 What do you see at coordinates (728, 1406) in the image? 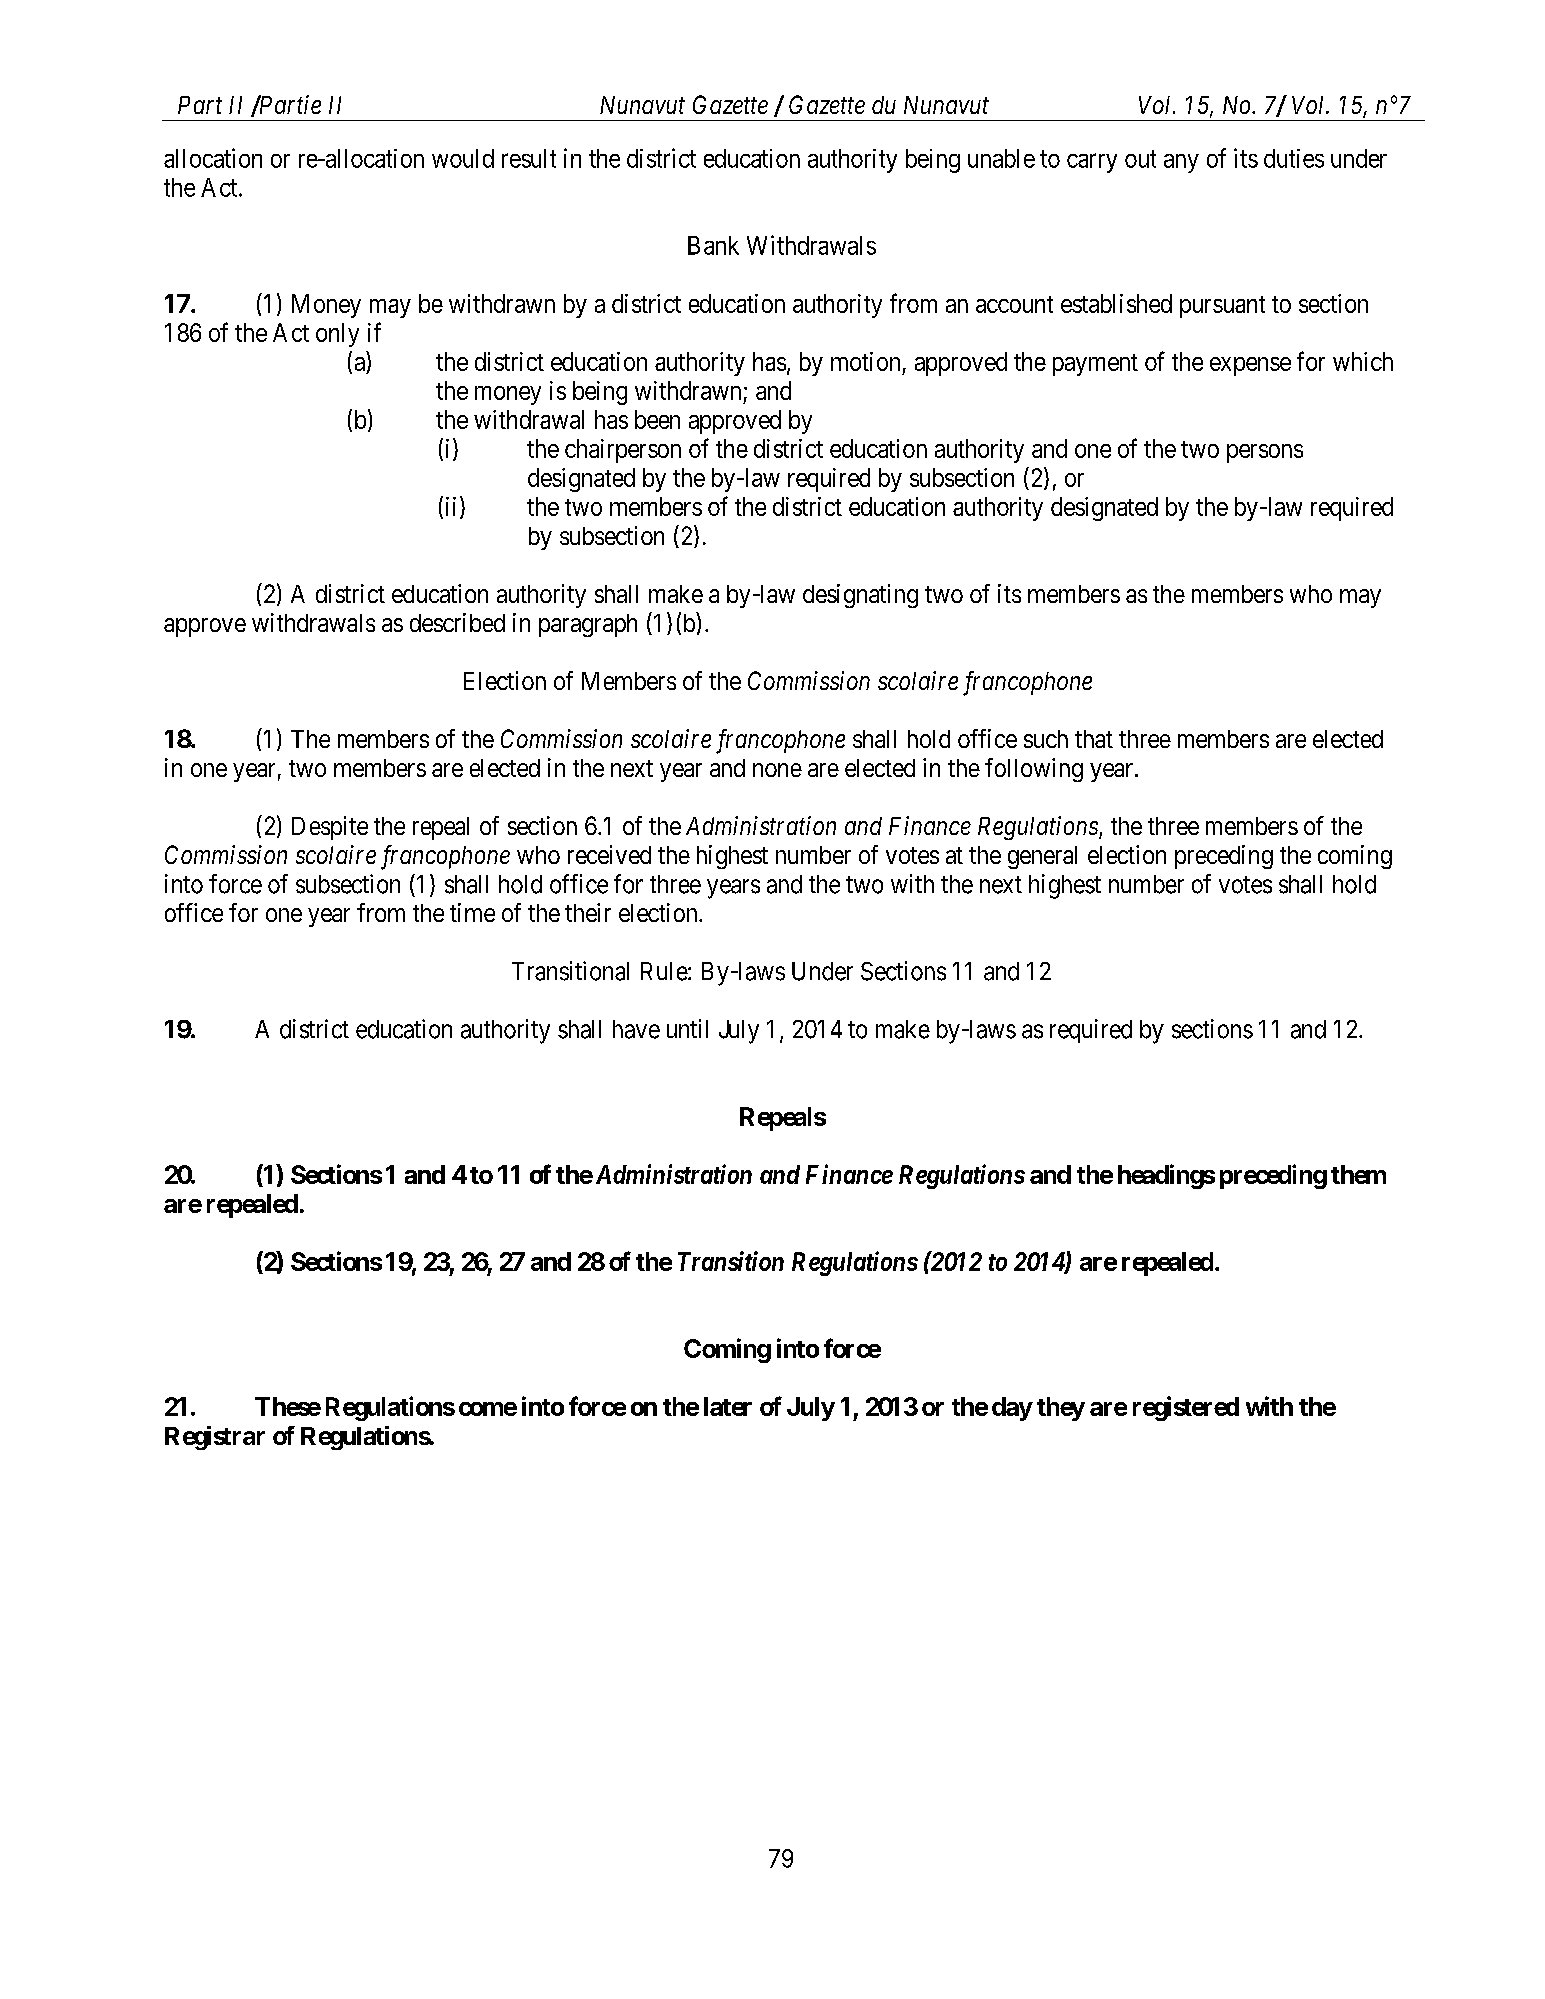
I see `later` at bounding box center [728, 1406].
